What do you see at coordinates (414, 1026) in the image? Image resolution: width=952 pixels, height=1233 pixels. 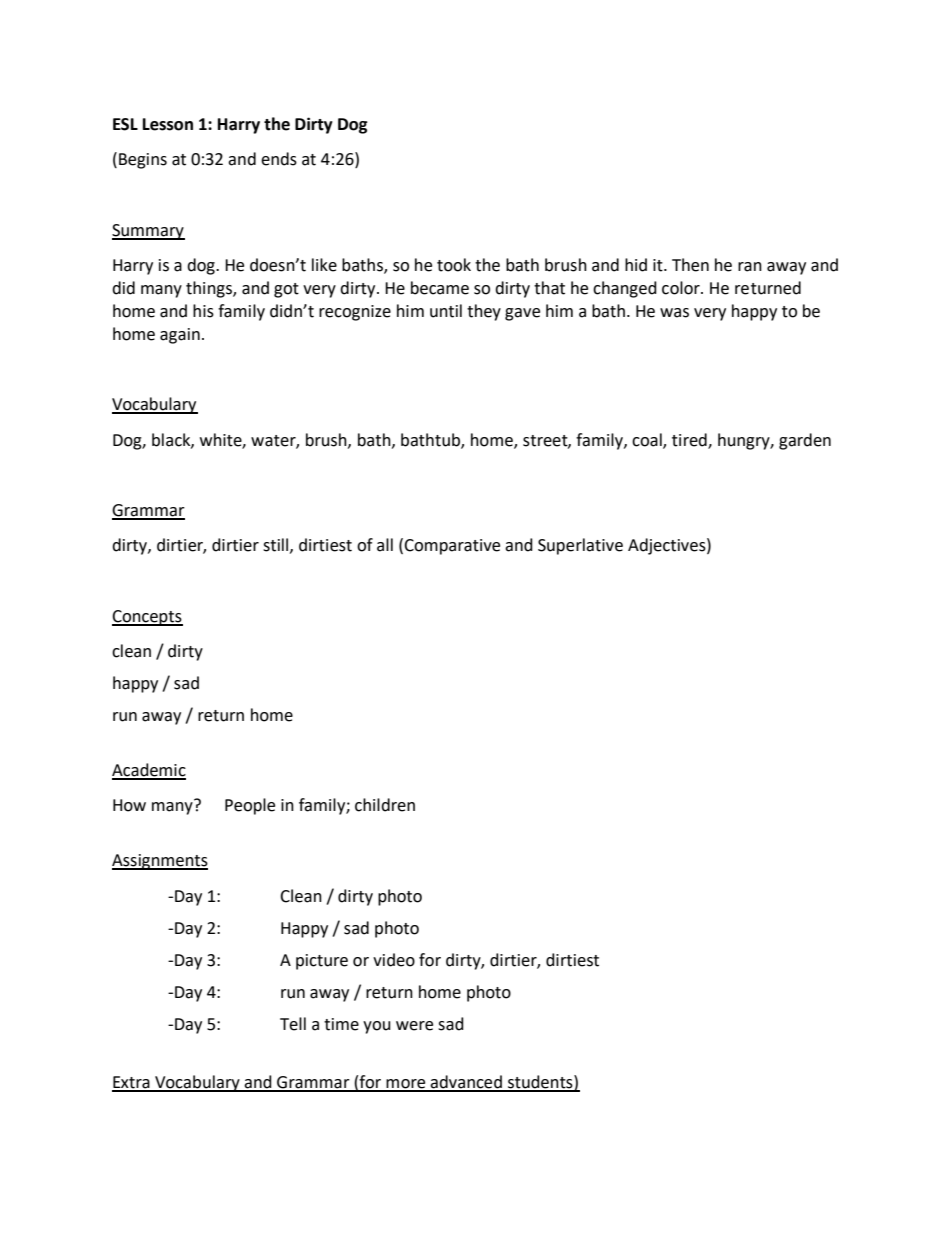 I see `were` at bounding box center [414, 1026].
